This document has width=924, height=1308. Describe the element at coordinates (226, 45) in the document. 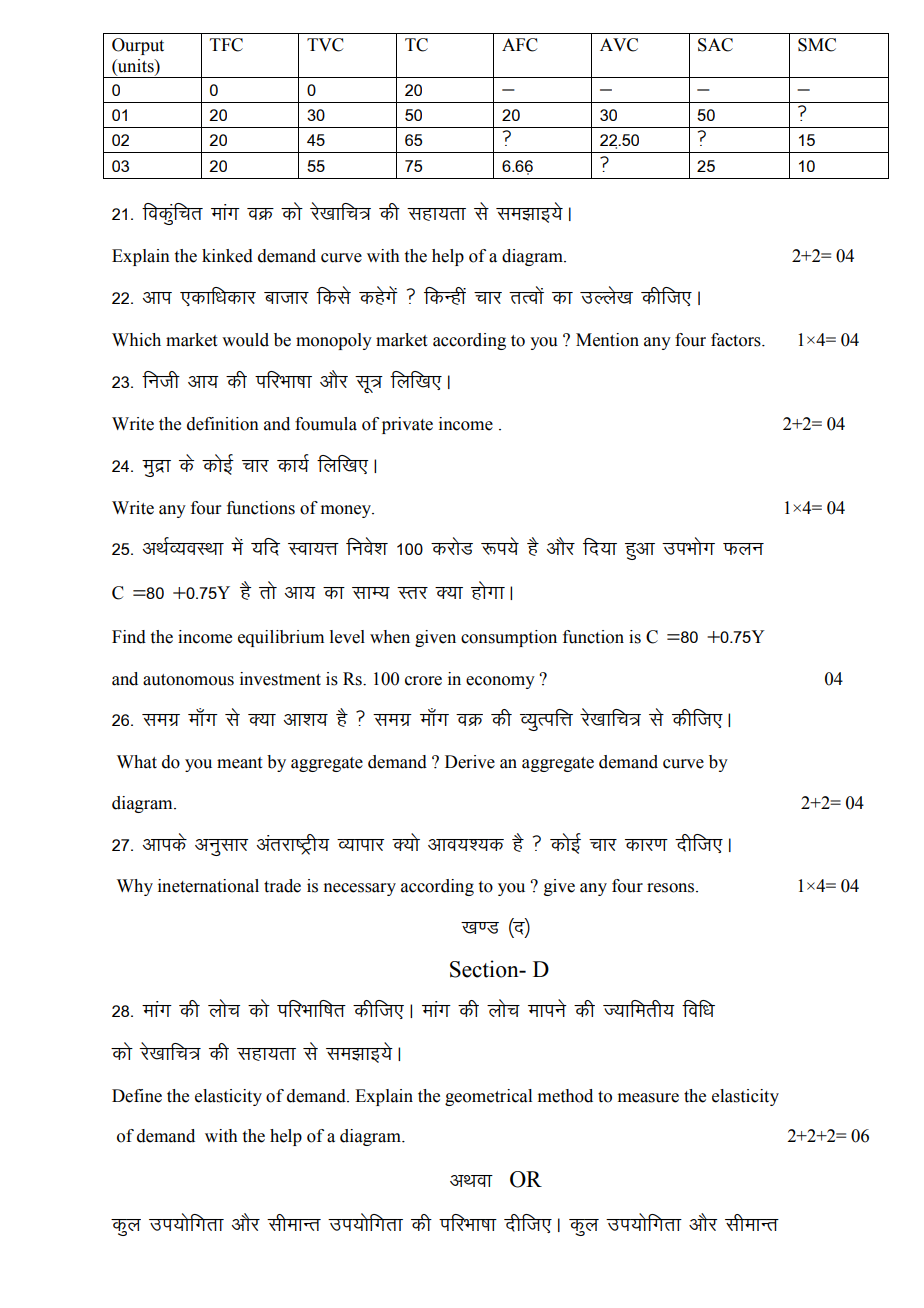

I see `TFC` at that location.
